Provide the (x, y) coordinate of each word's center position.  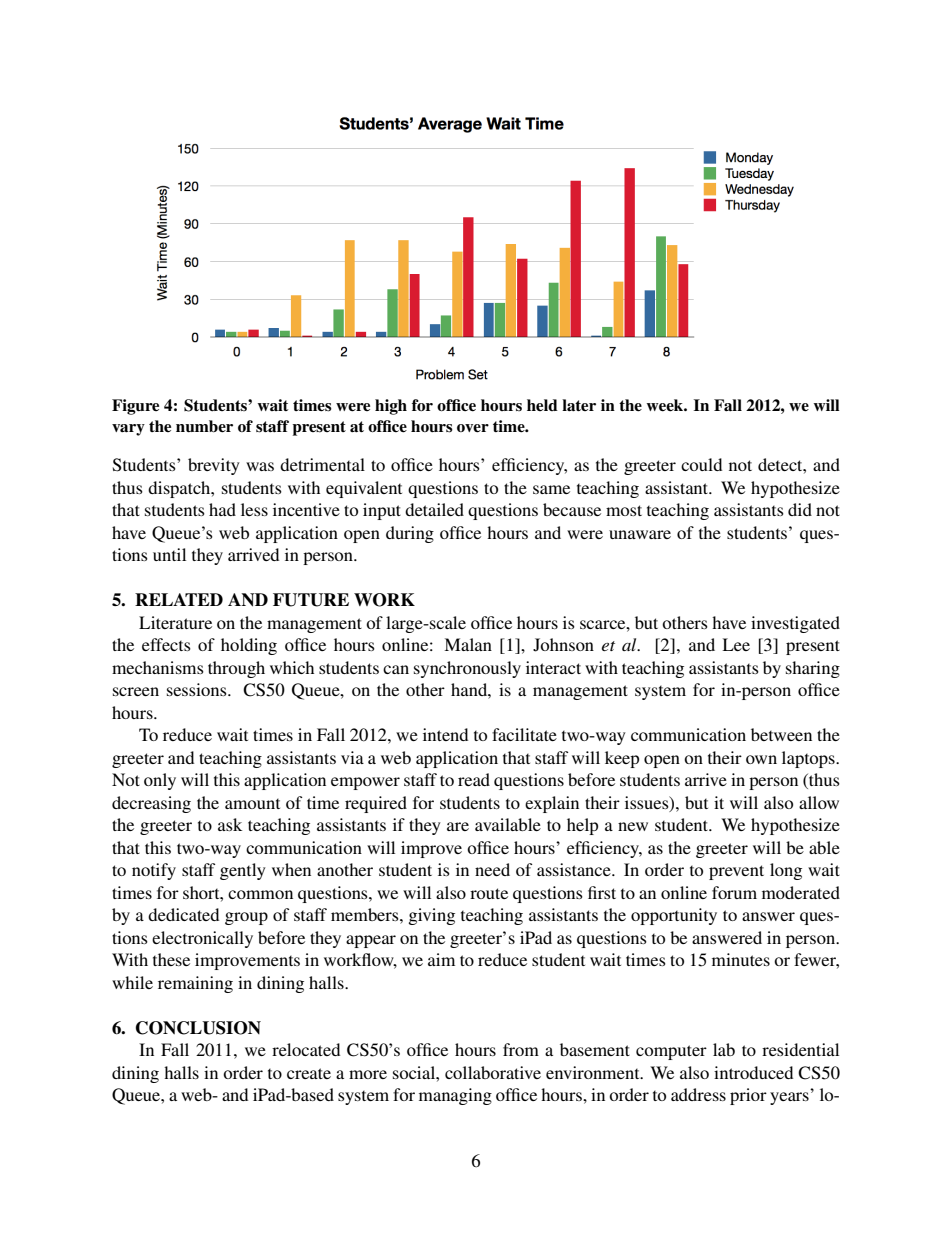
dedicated (183, 914)
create (309, 1073)
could (701, 464)
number (204, 426)
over (473, 428)
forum (734, 892)
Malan (468, 644)
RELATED (179, 599)
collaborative (493, 1072)
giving (431, 916)
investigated (795, 624)
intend (445, 734)
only (160, 781)
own (761, 759)
